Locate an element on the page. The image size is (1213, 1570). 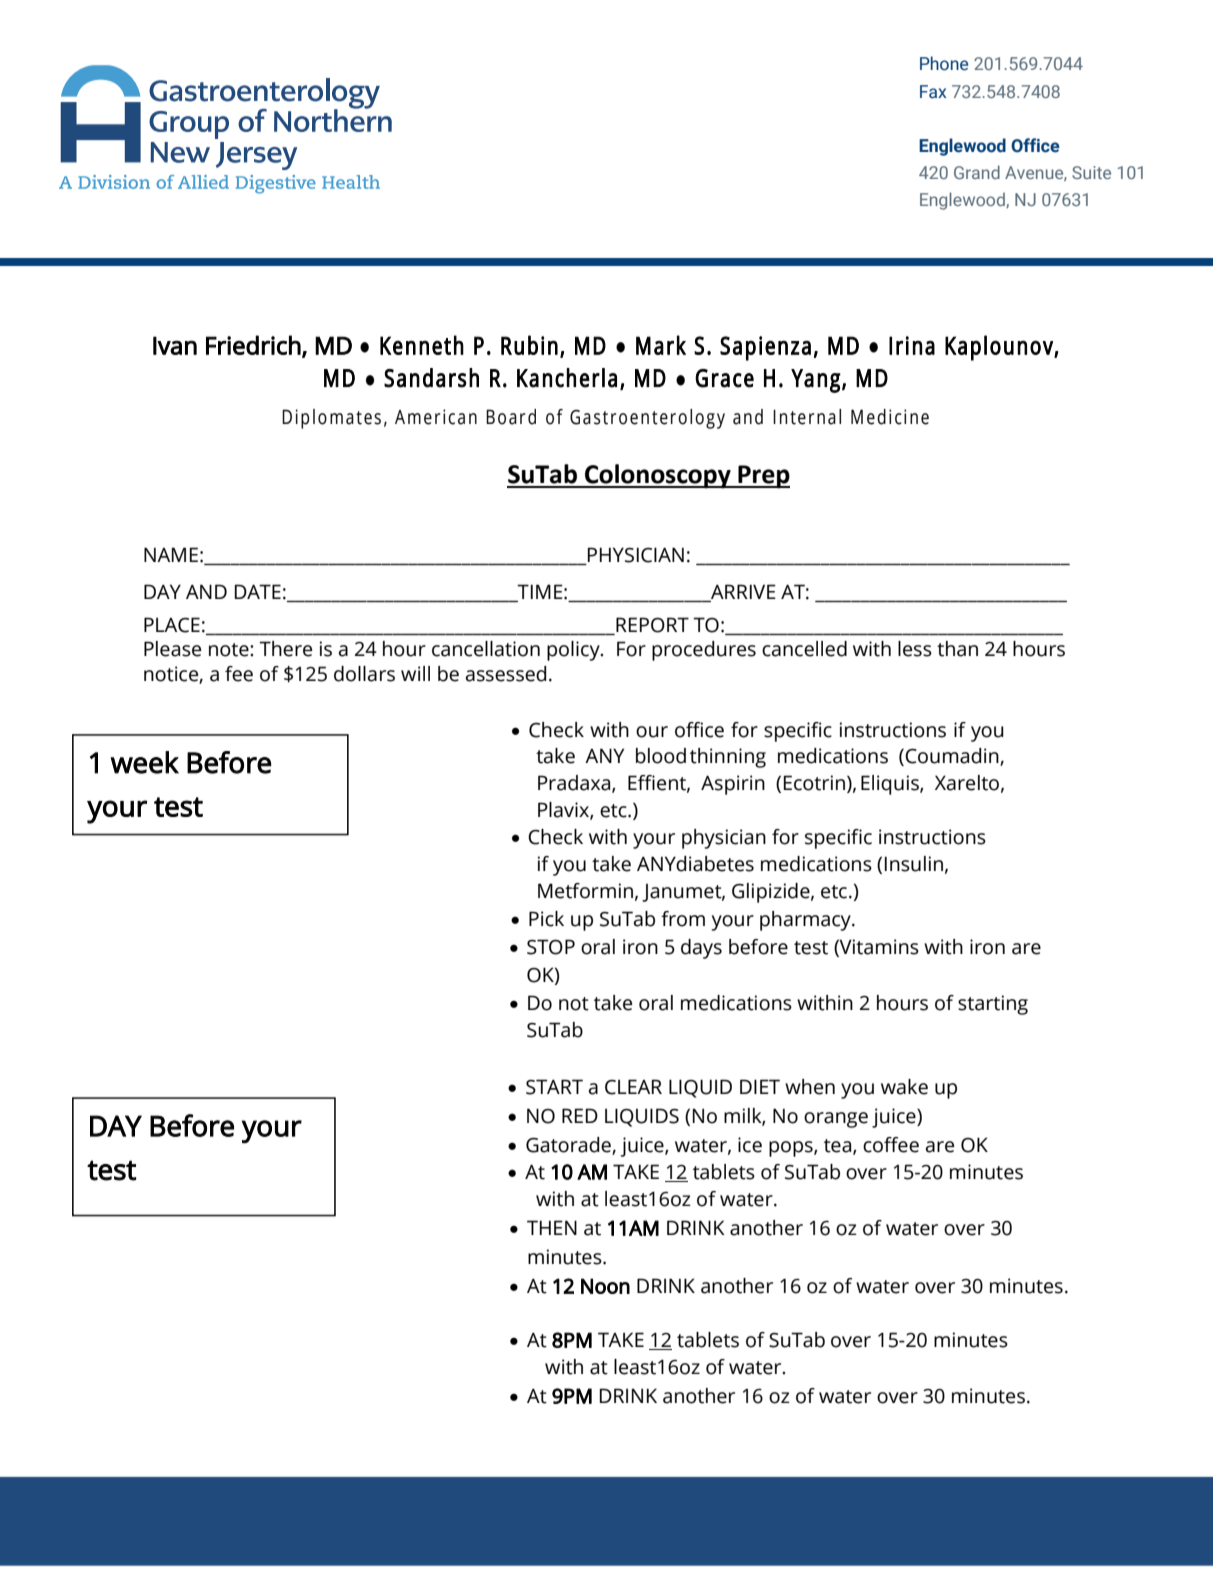
Ivan is located at coordinates (175, 345).
